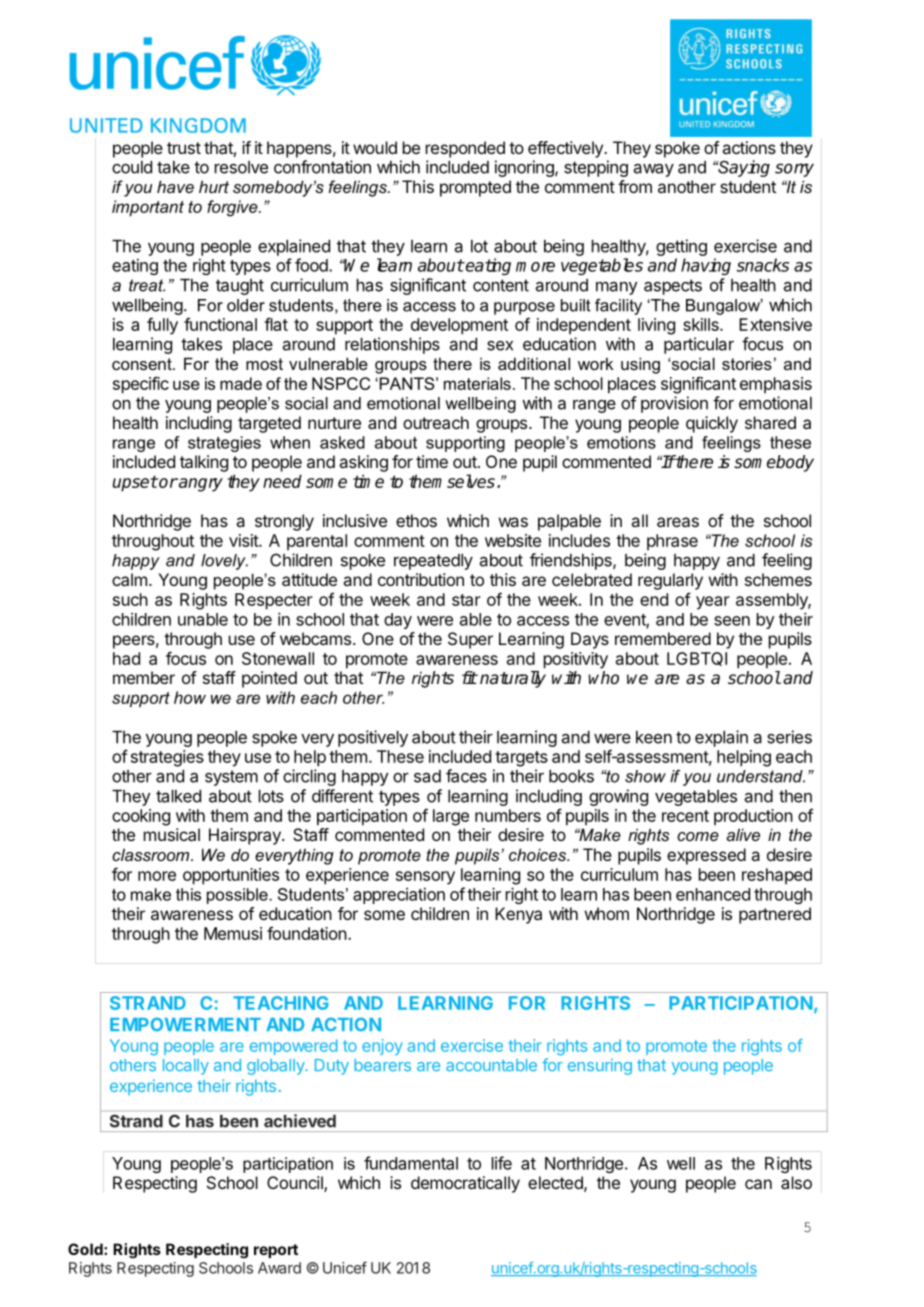  Describe the element at coordinates (654, 737) in the page. I see `keen` at that location.
